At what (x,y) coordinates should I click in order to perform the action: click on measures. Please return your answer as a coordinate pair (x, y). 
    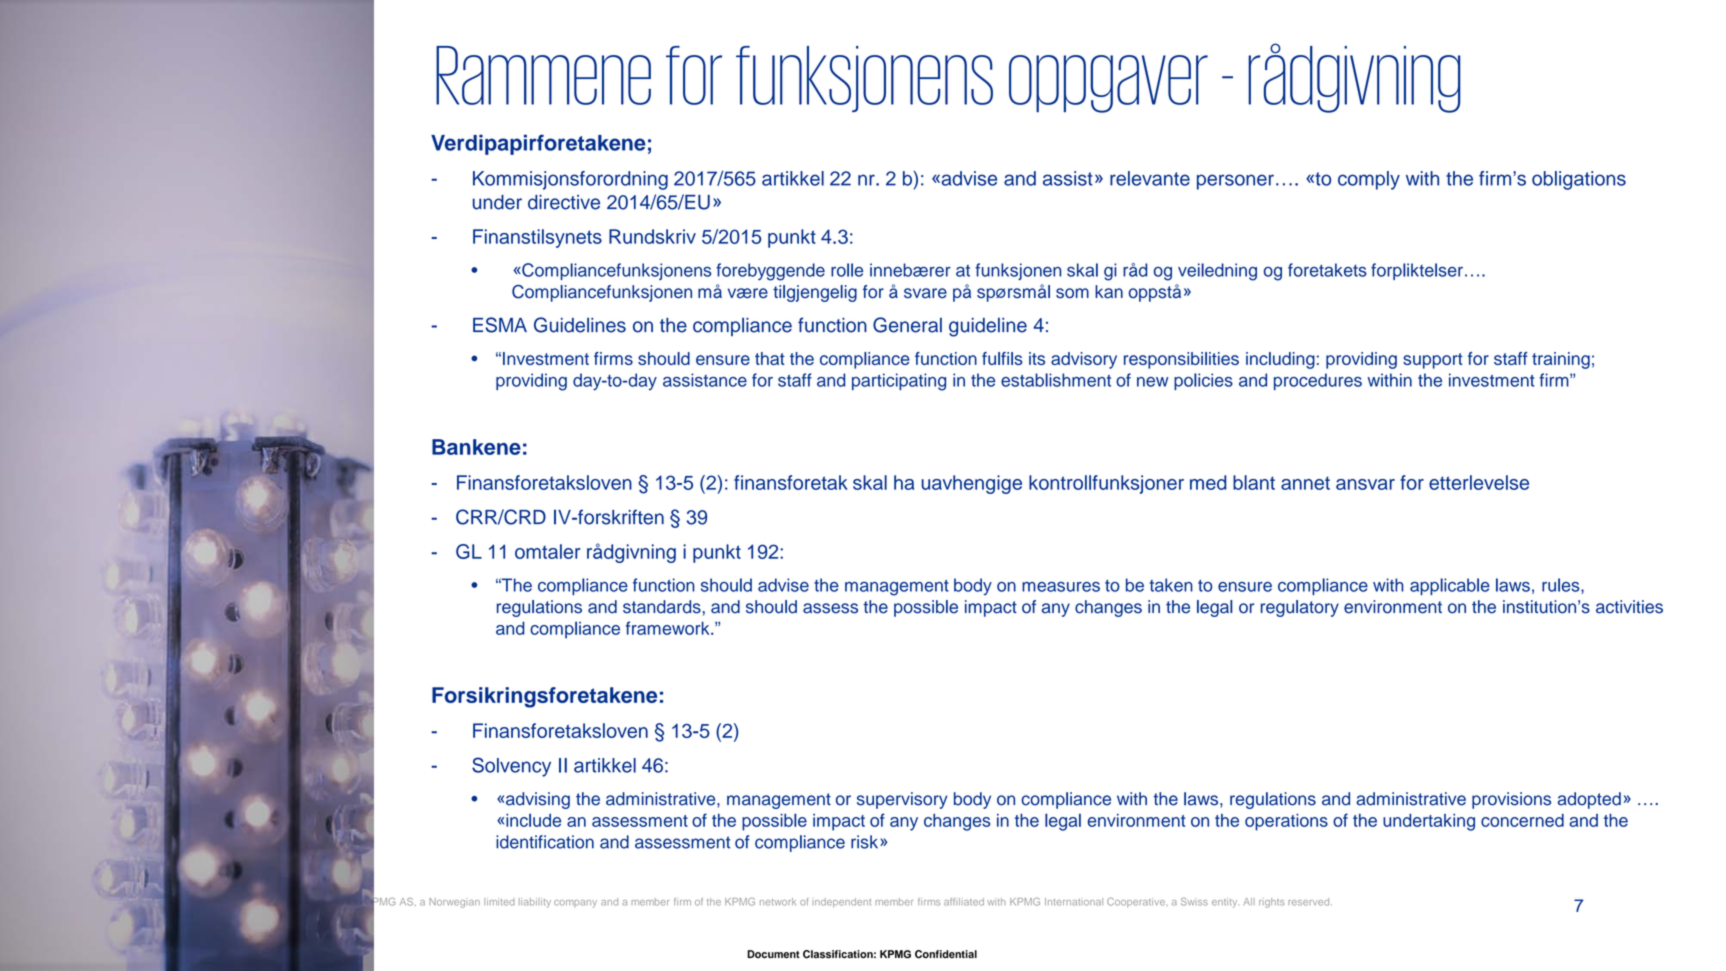
    Looking at the image, I should click on (1061, 587).
